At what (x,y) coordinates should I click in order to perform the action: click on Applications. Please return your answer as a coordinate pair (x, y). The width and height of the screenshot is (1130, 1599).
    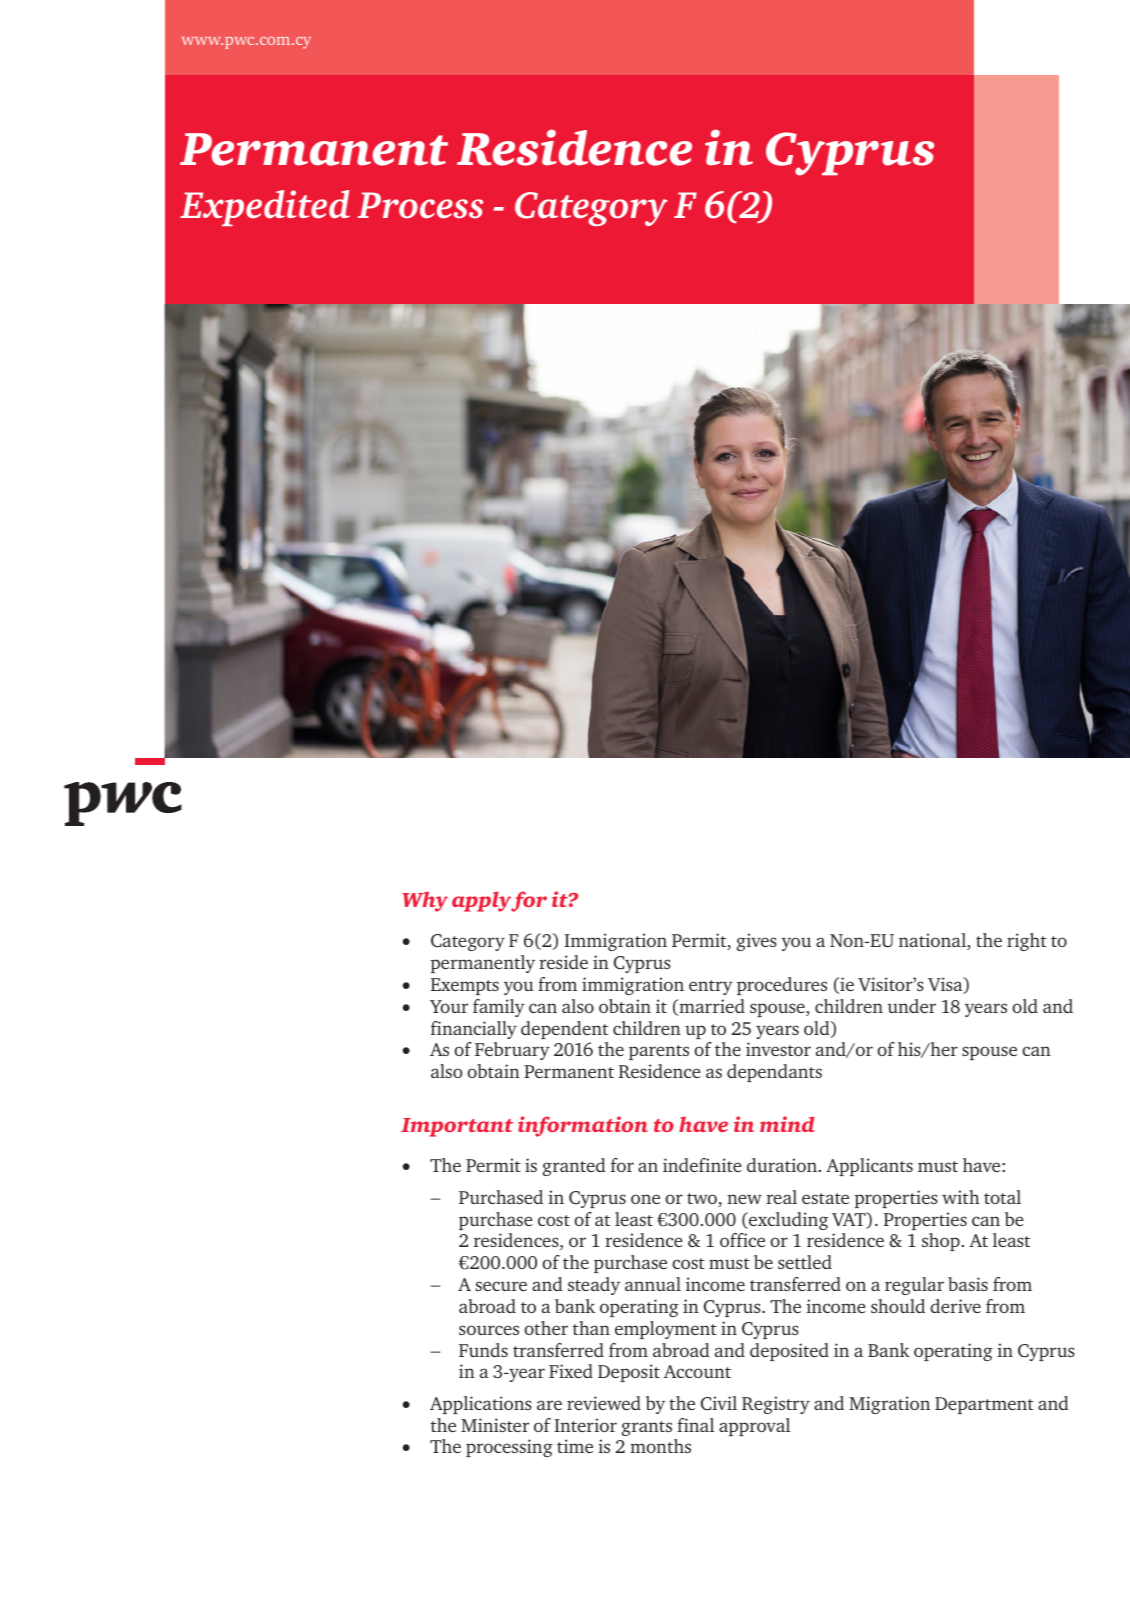
    Looking at the image, I should click on (481, 1405).
